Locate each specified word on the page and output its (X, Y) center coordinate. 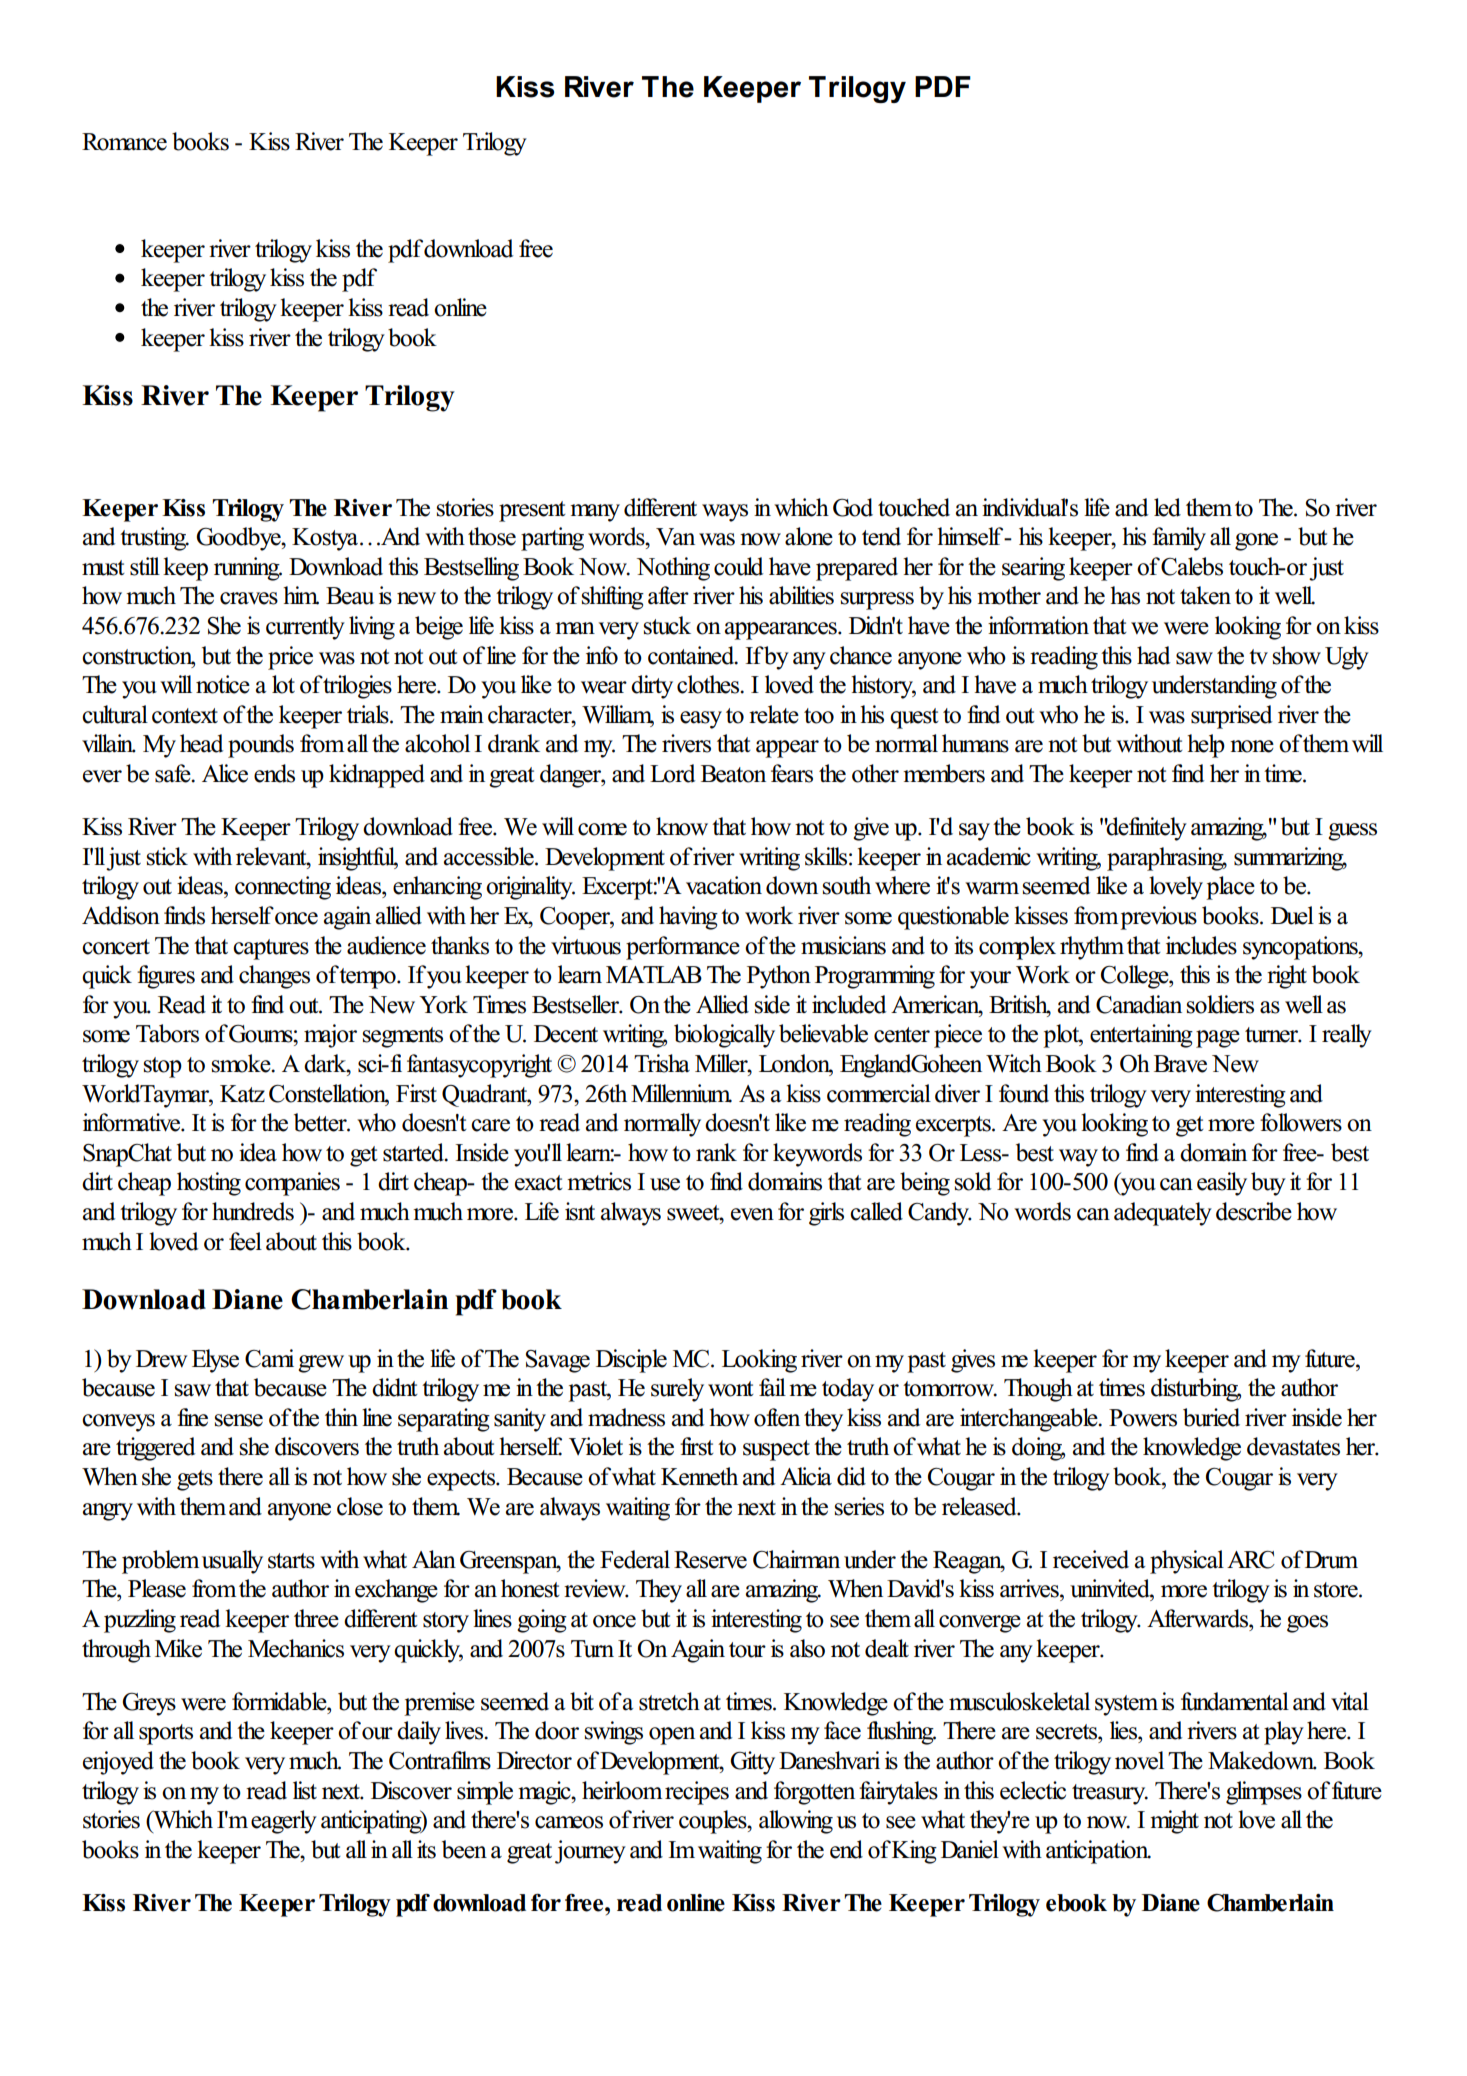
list (305, 1790)
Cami (269, 1358)
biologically (724, 1036)
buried (1211, 1417)
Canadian (1139, 1004)
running (248, 569)
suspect (776, 1450)
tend (881, 536)
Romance (124, 142)
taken (1205, 595)
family (1179, 539)
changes (274, 977)
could (738, 566)
